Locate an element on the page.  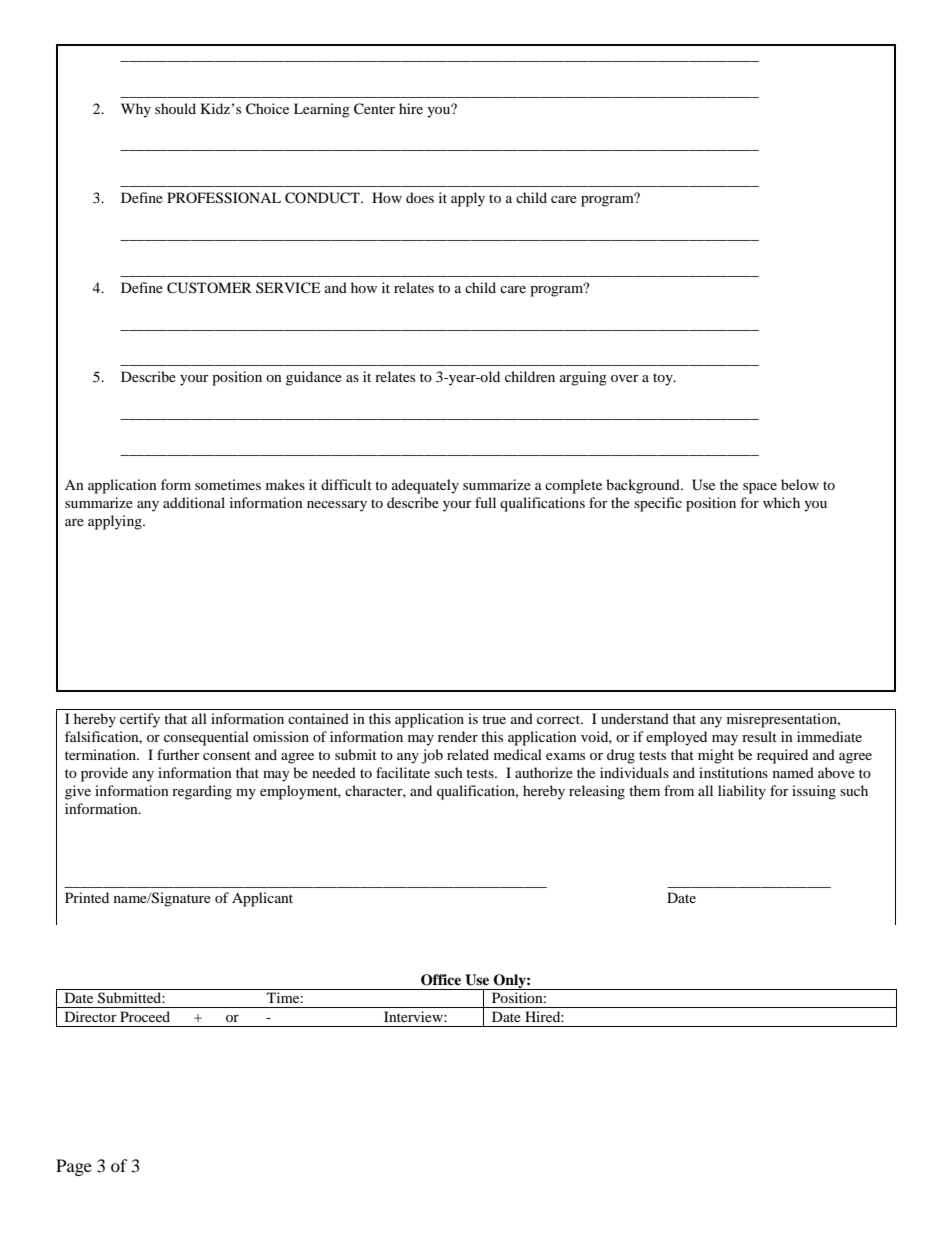
issuing is located at coordinates (814, 792).
